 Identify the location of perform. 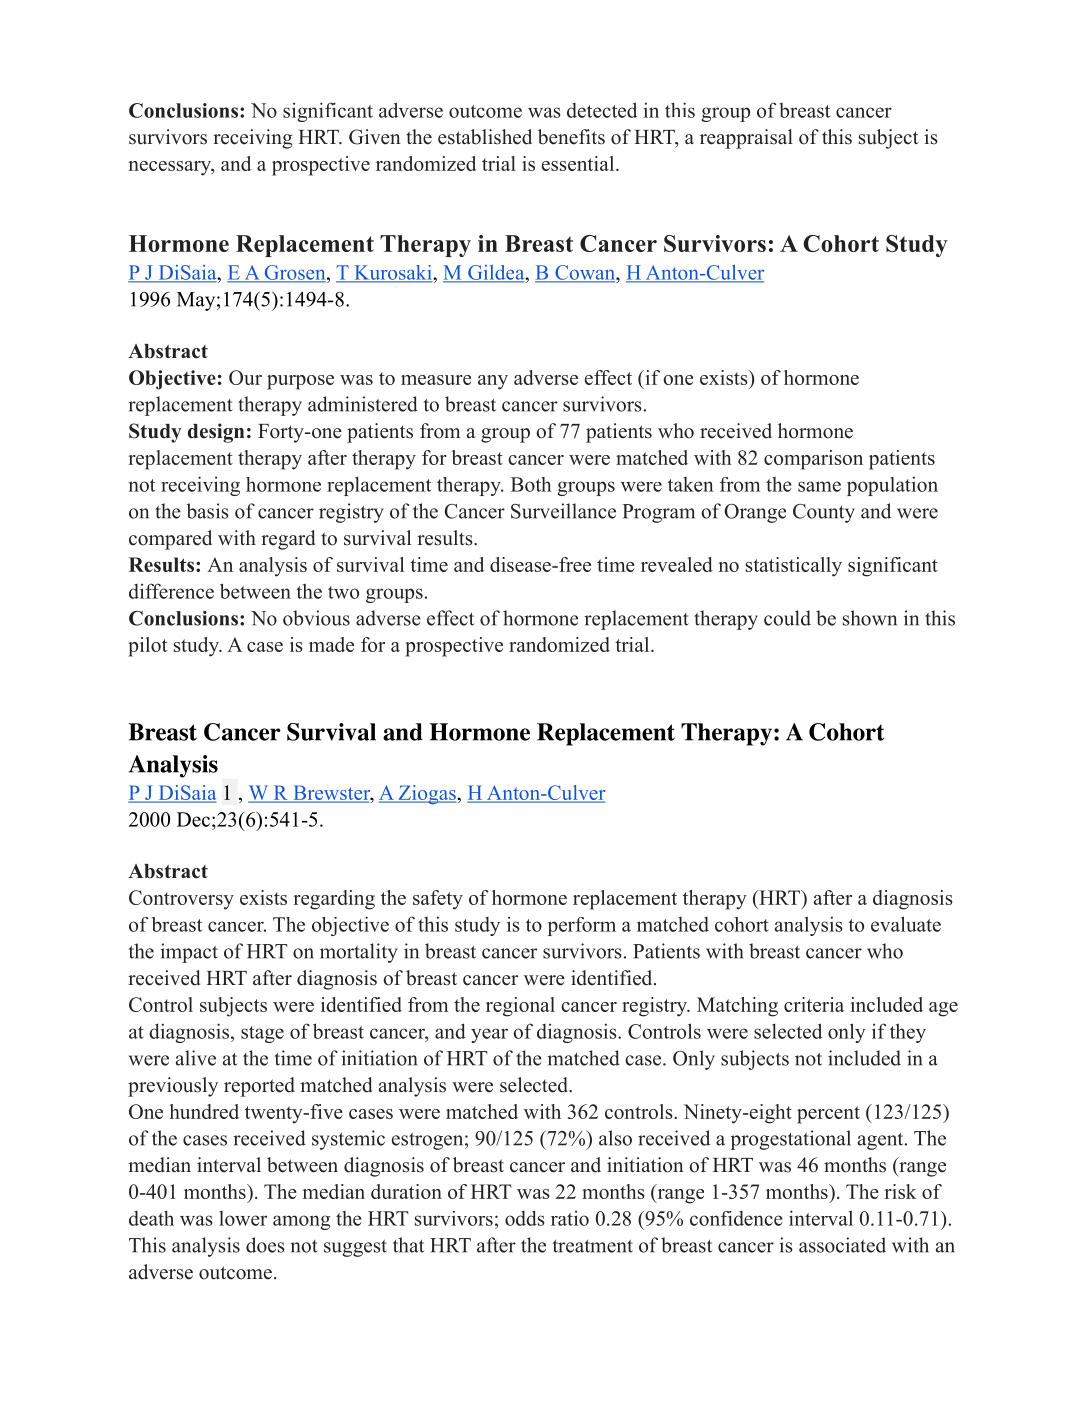
(582, 926).
